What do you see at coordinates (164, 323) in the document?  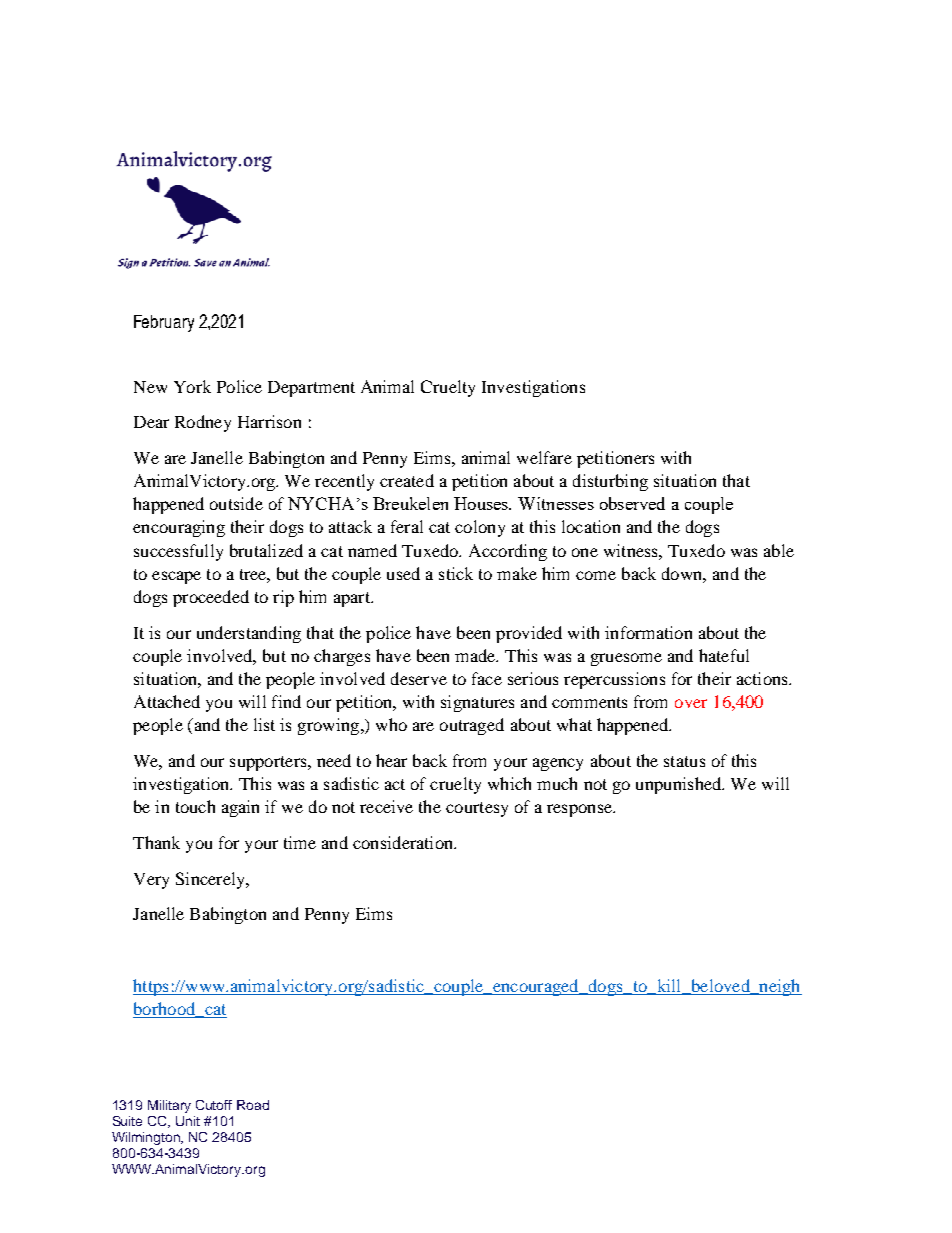 I see `February` at bounding box center [164, 323].
